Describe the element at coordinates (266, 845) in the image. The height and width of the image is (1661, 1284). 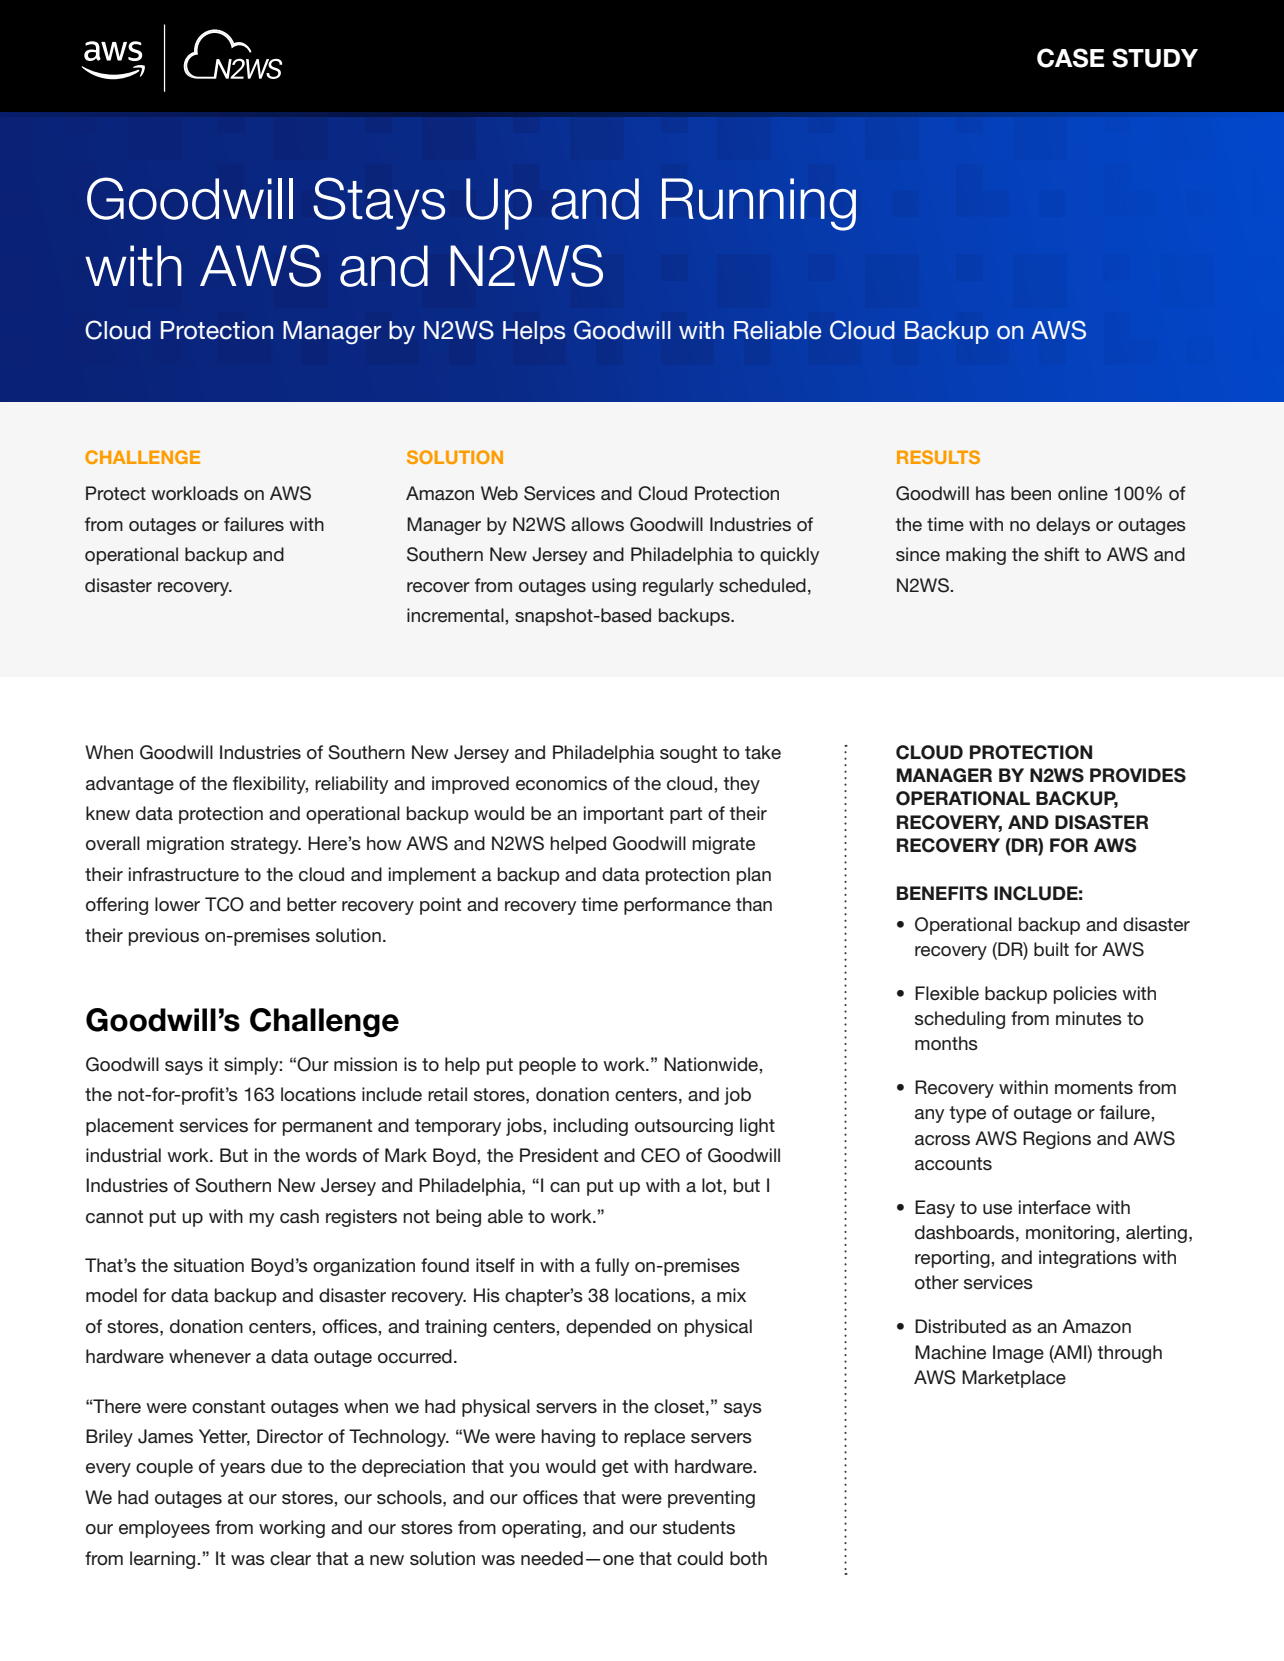
I see `strategy` at that location.
